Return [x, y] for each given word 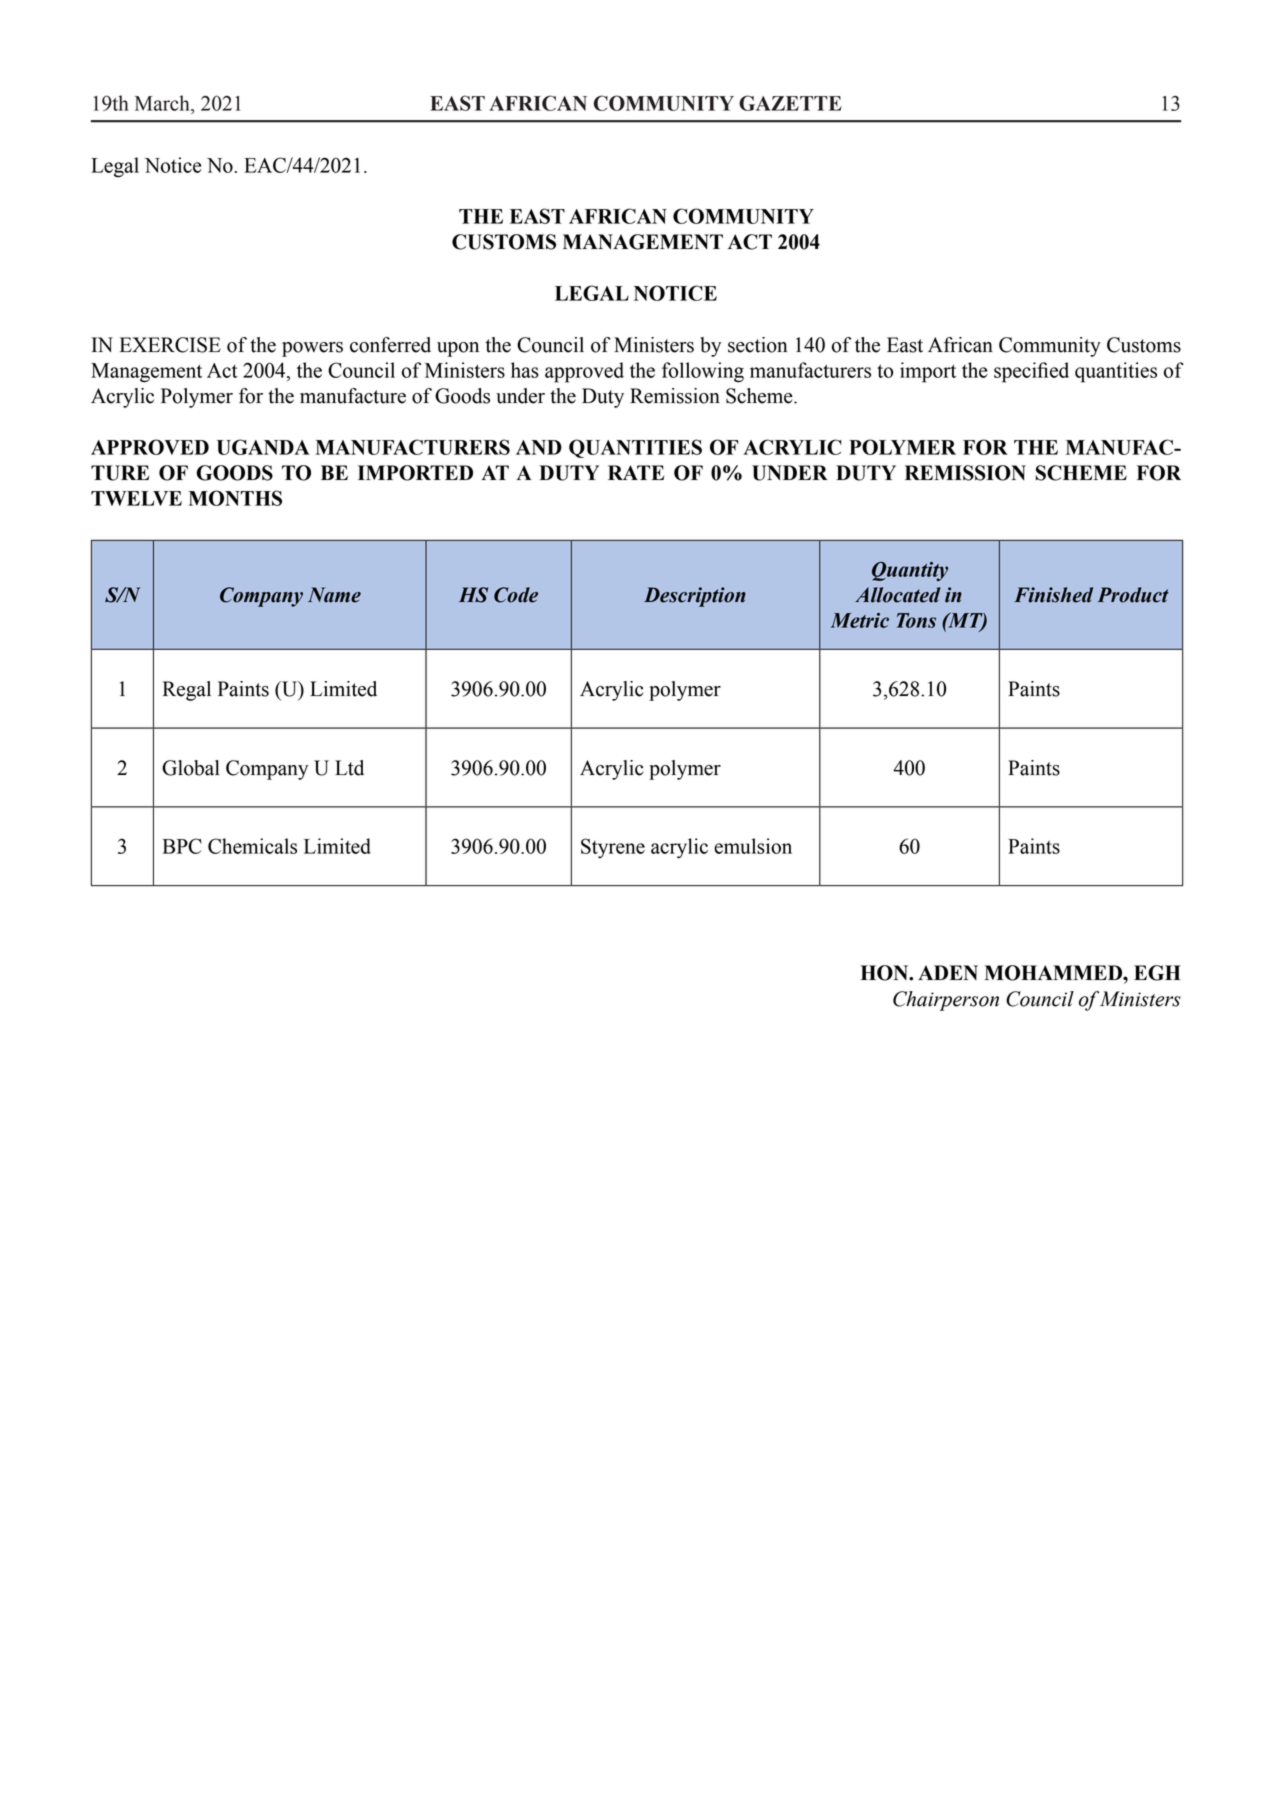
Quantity [910, 571]
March [163, 103]
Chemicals [252, 846]
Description [695, 597]
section [758, 345]
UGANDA [263, 447]
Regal [186, 691]
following [703, 372]
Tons [916, 620]
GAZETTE [790, 103]
